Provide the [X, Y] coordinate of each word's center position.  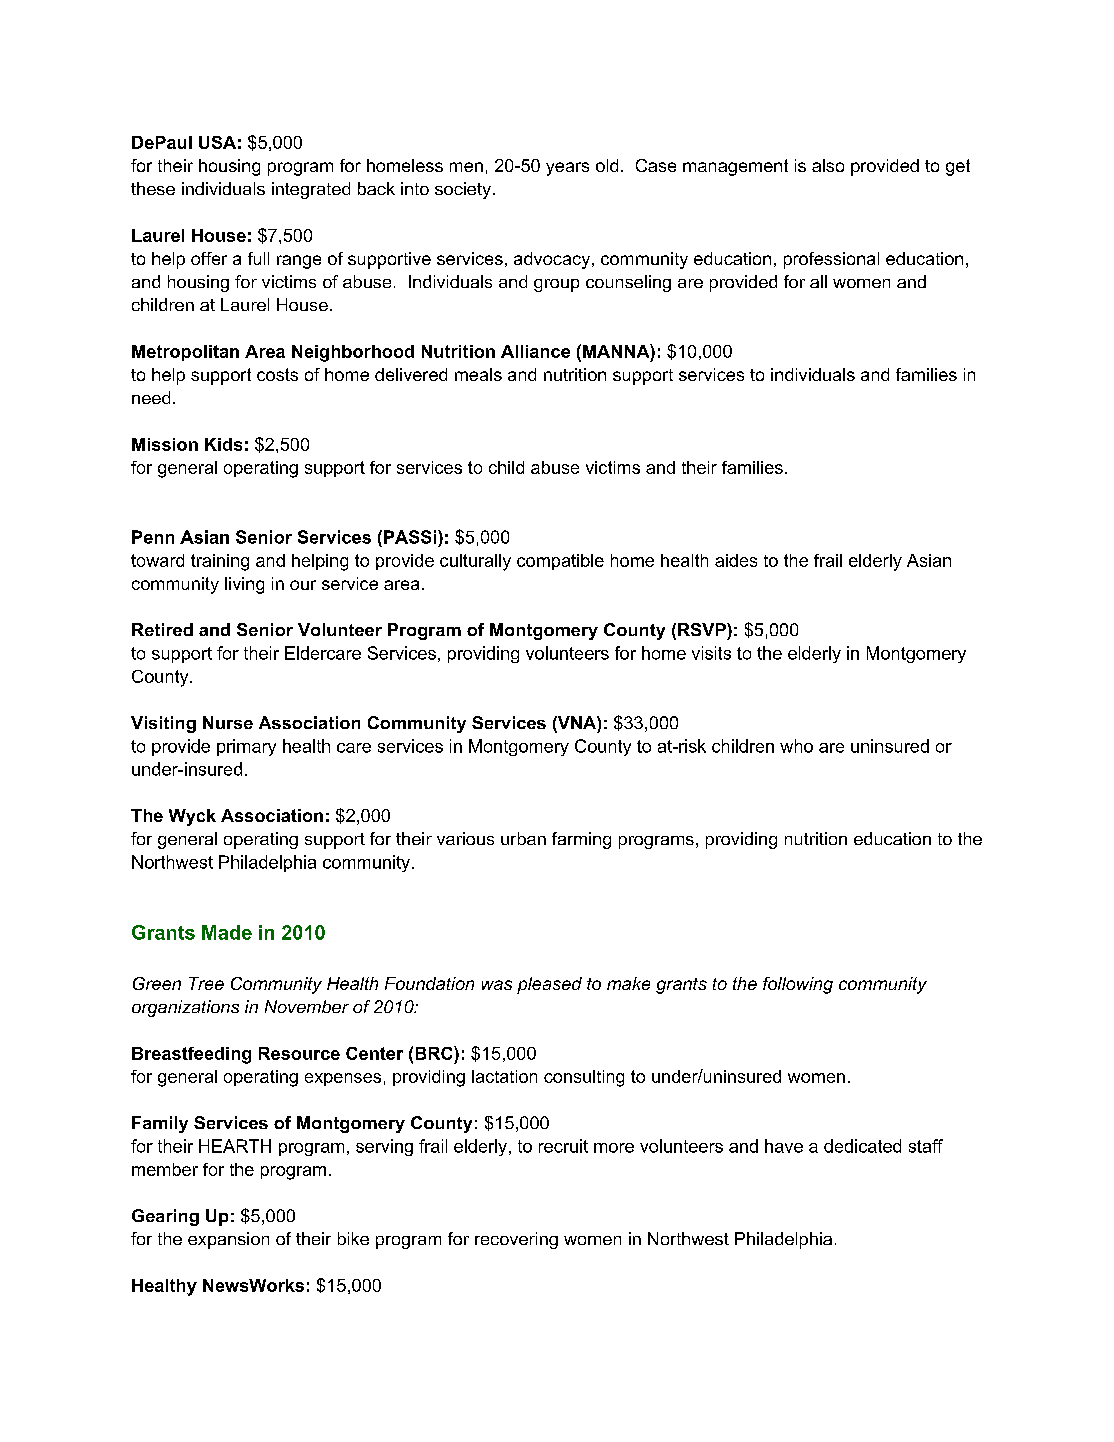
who [796, 746]
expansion [228, 1240]
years [567, 169]
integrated [311, 190]
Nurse [228, 722]
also [828, 165]
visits [711, 653]
